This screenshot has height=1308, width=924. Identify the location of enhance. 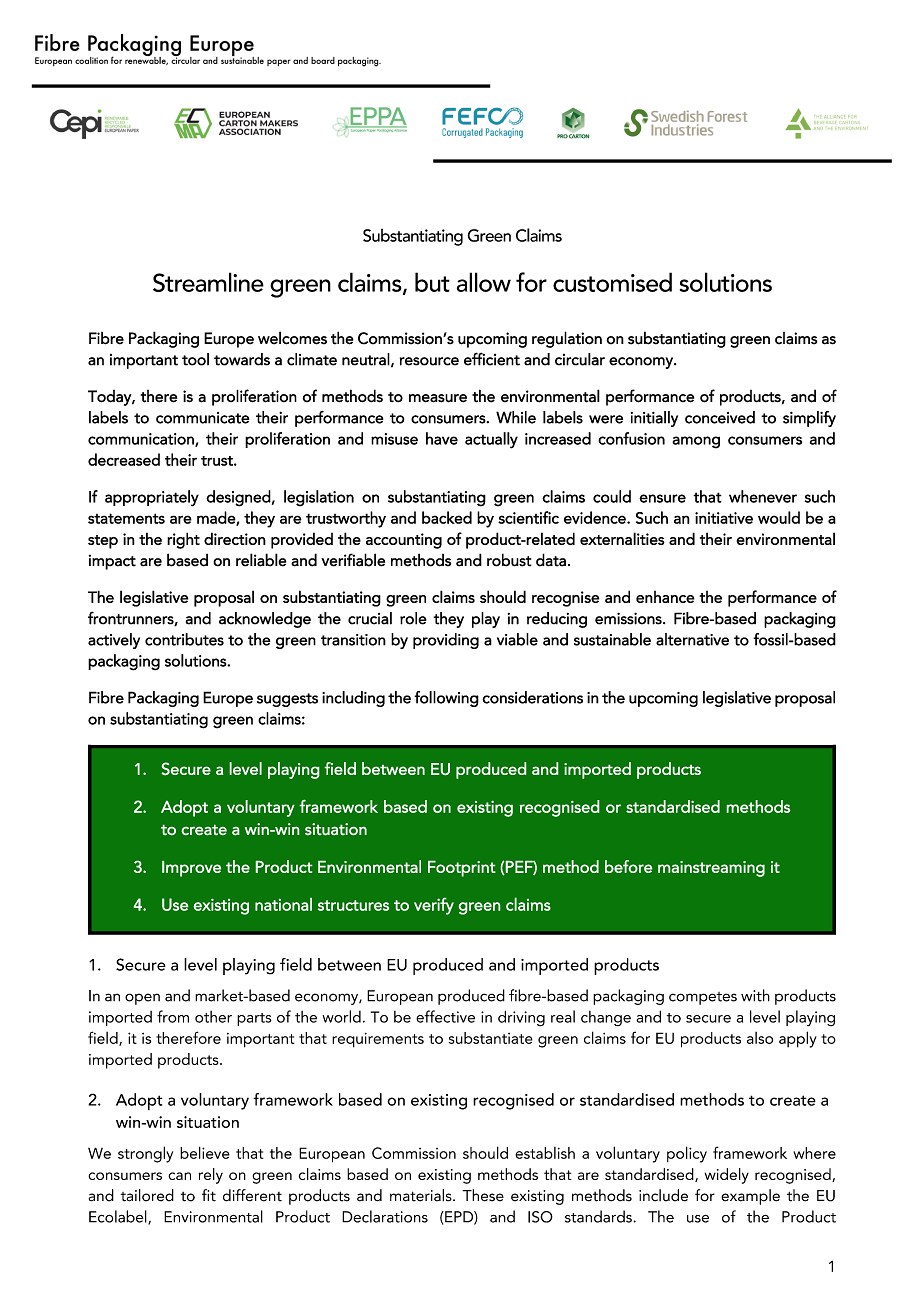
(665, 597).
